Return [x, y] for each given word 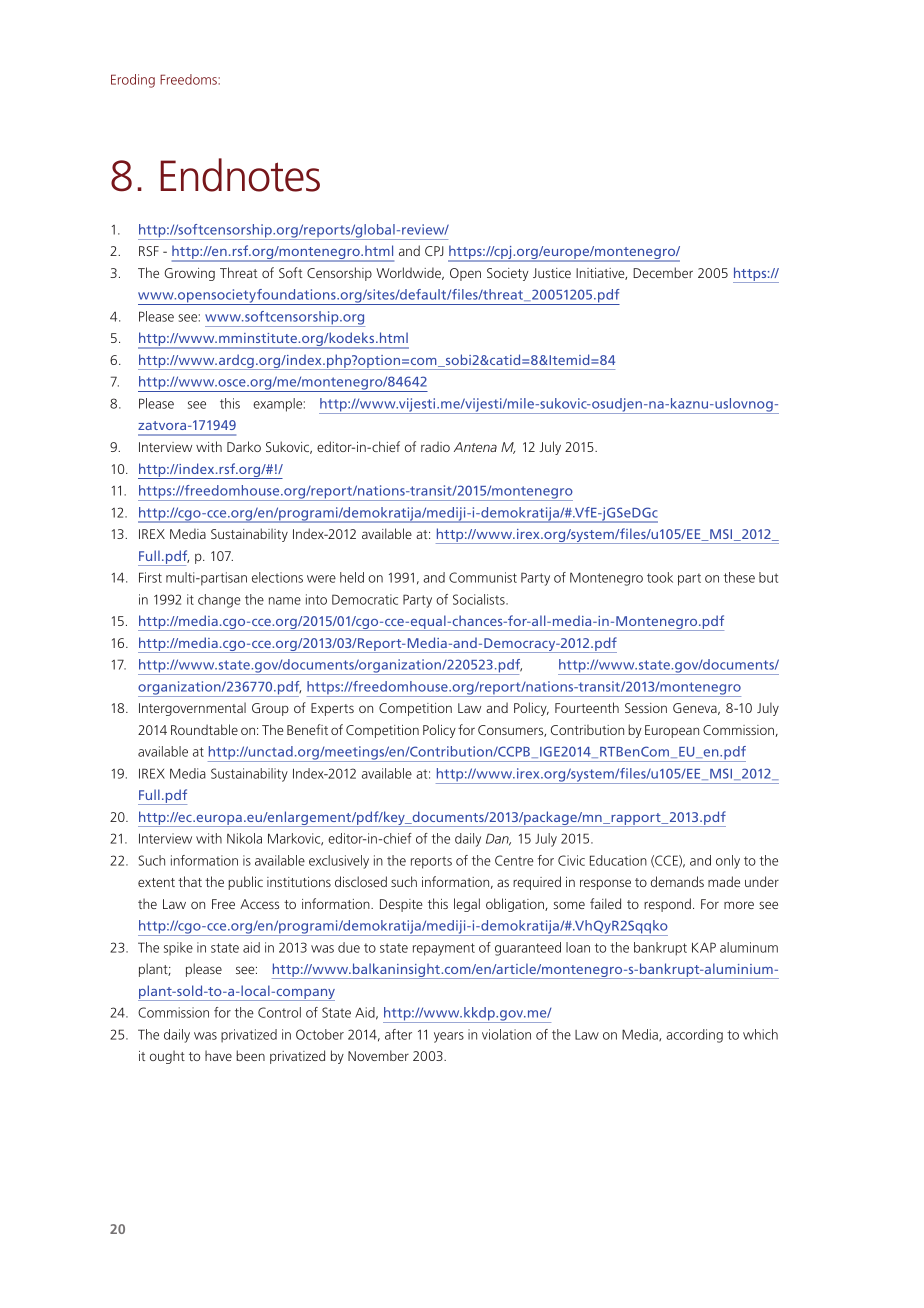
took [660, 577]
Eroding [133, 81]
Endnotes [240, 175]
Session [646, 708]
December [663, 272]
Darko [244, 446]
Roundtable [204, 729]
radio [435, 446]
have [218, 1055]
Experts [332, 709]
